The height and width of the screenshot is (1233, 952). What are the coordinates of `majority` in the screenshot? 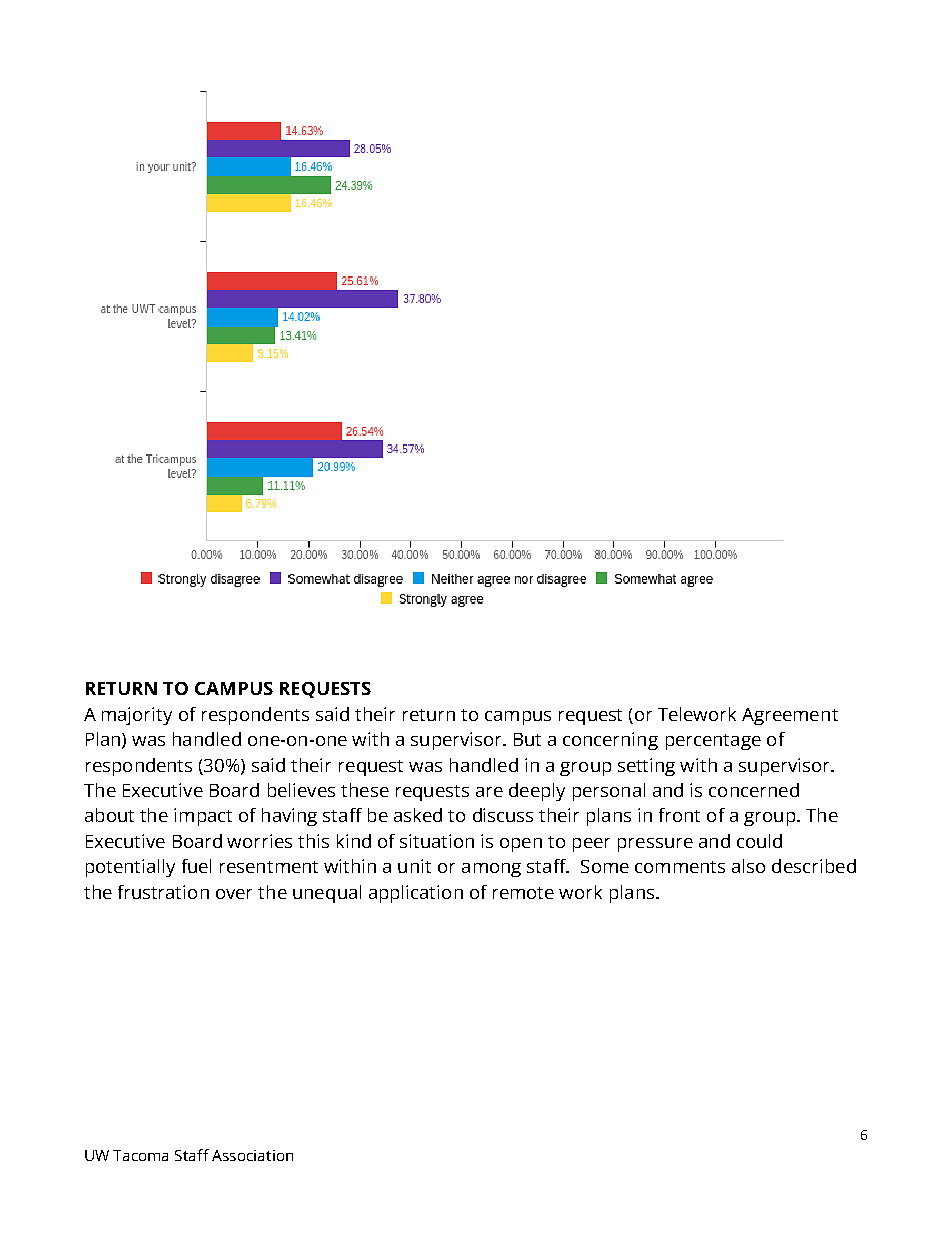 It's located at (137, 716).
